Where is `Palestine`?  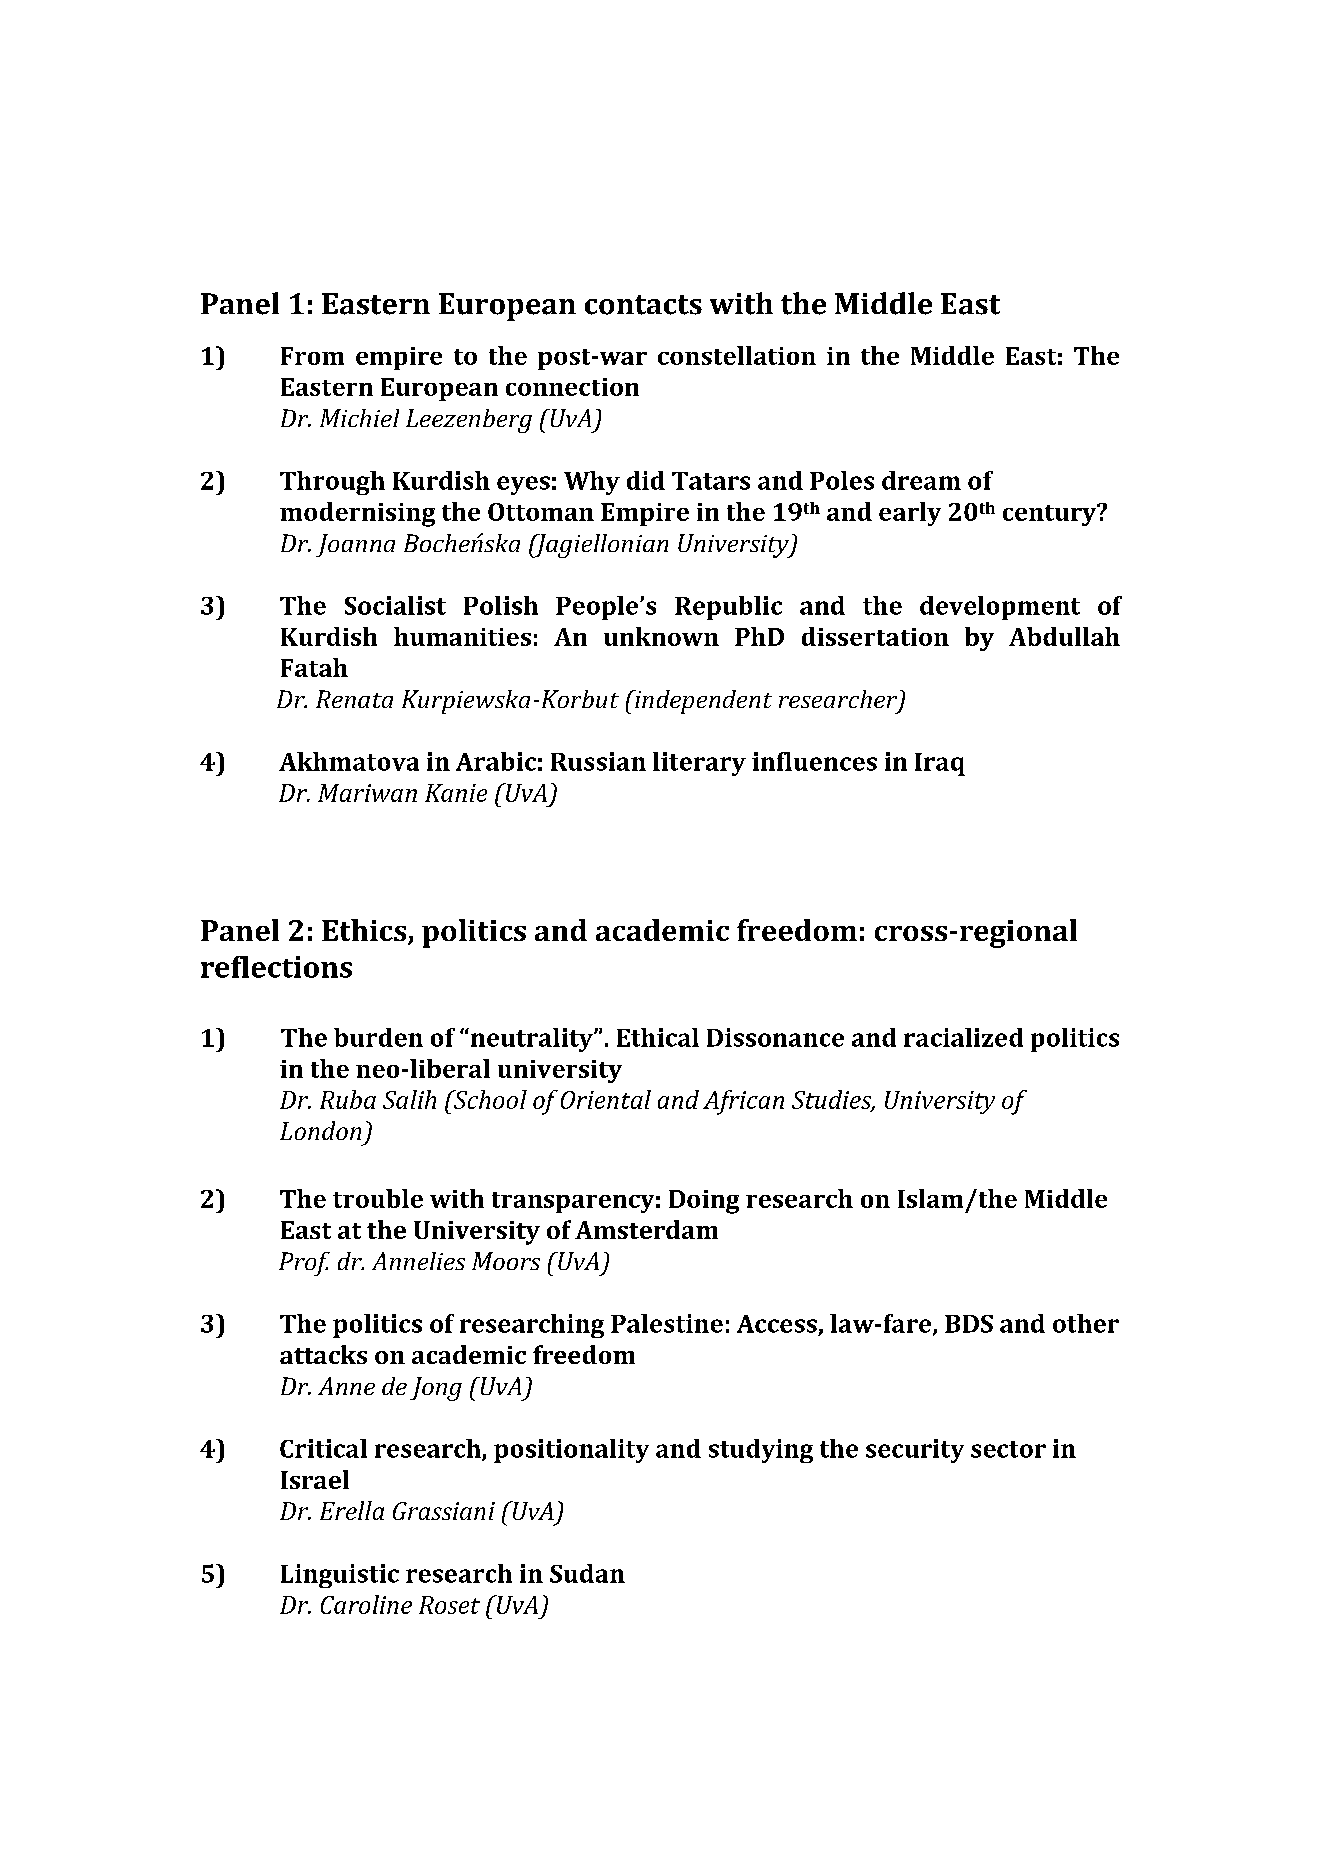
Palestine is located at coordinates (667, 1323).
